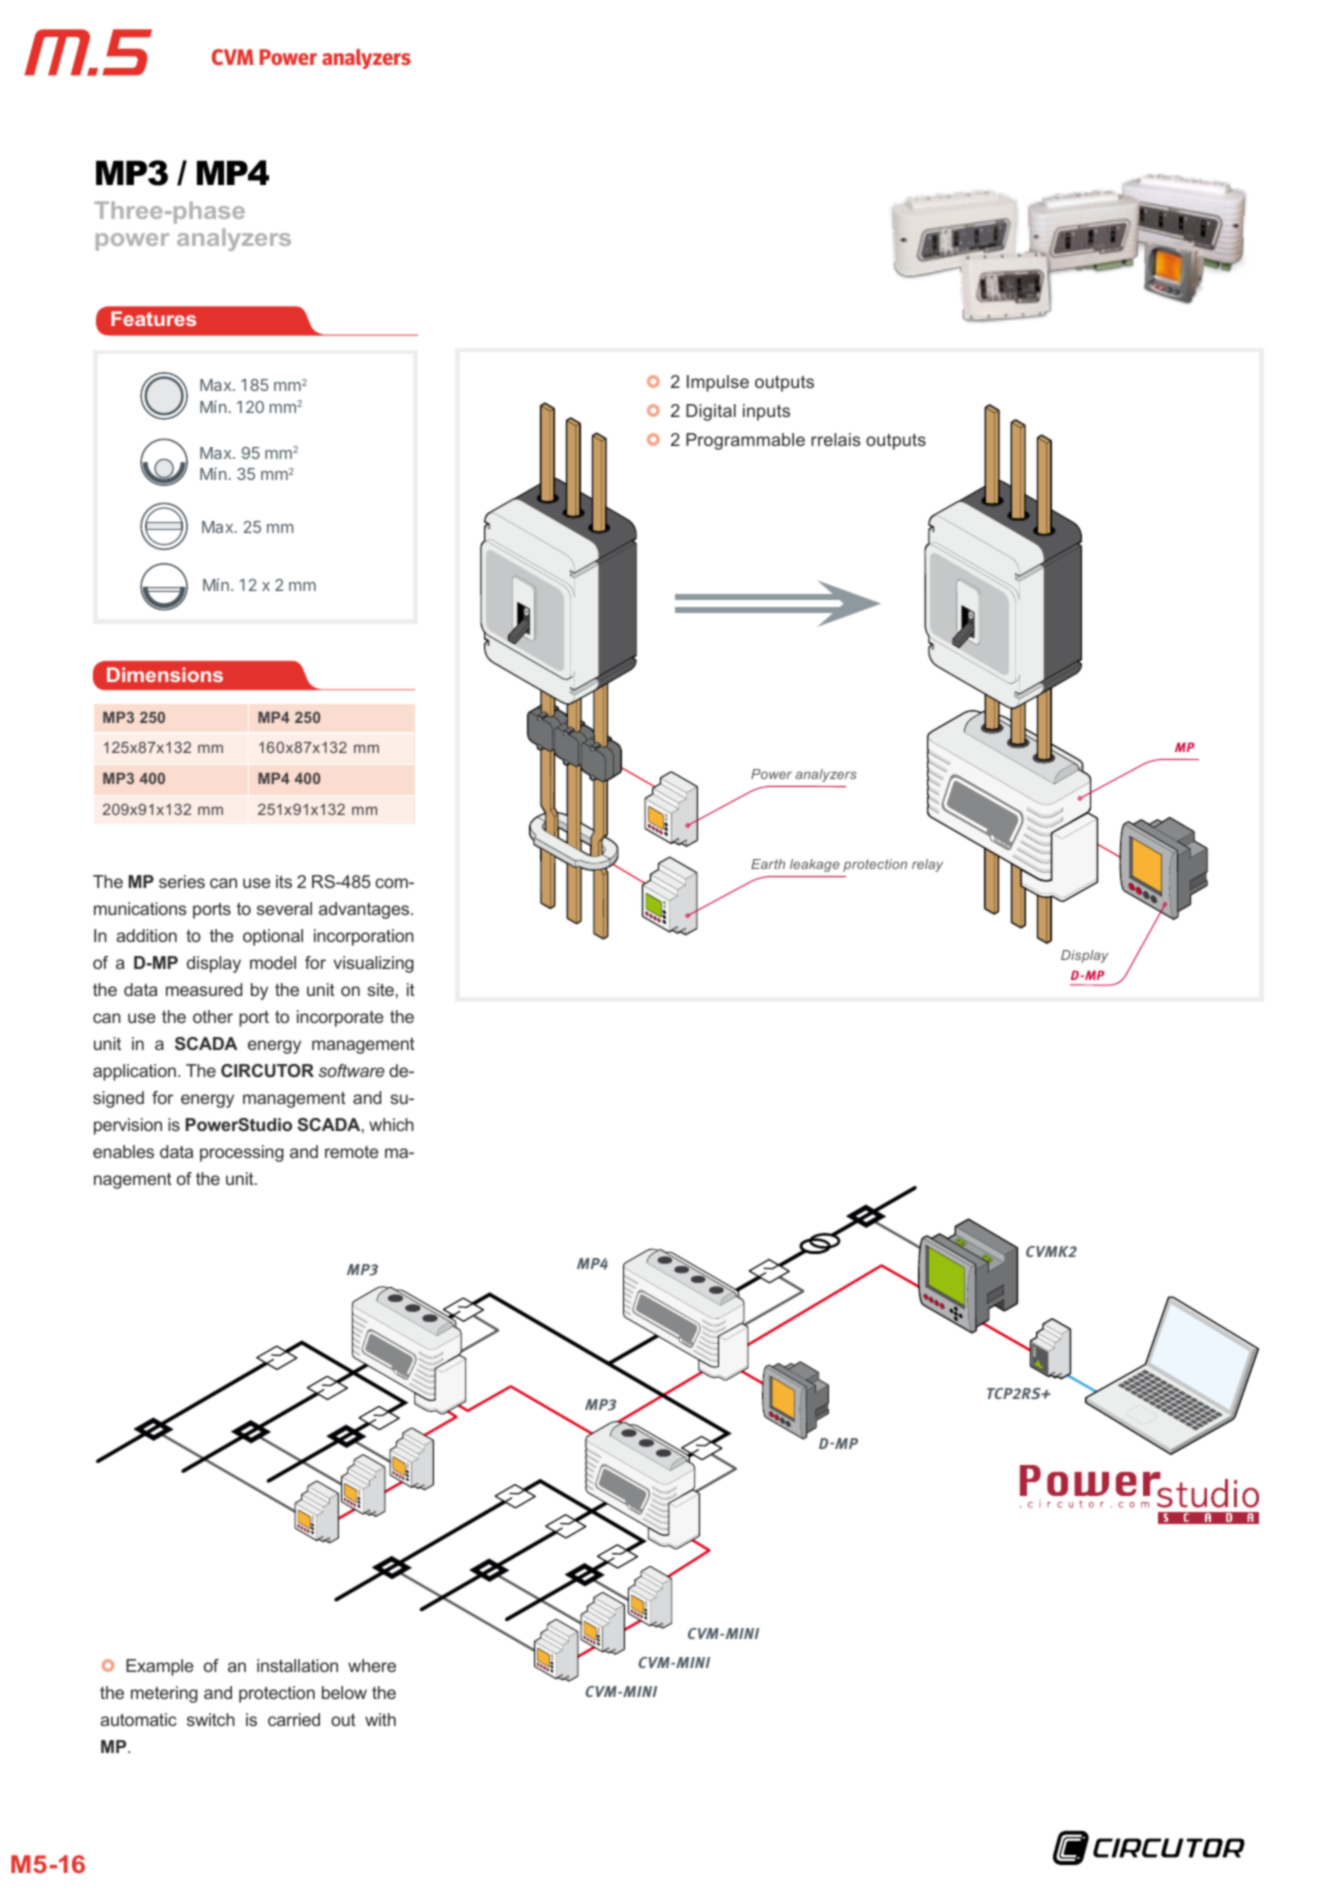  What do you see at coordinates (165, 674) in the screenshot?
I see `Dimensions` at bounding box center [165, 674].
